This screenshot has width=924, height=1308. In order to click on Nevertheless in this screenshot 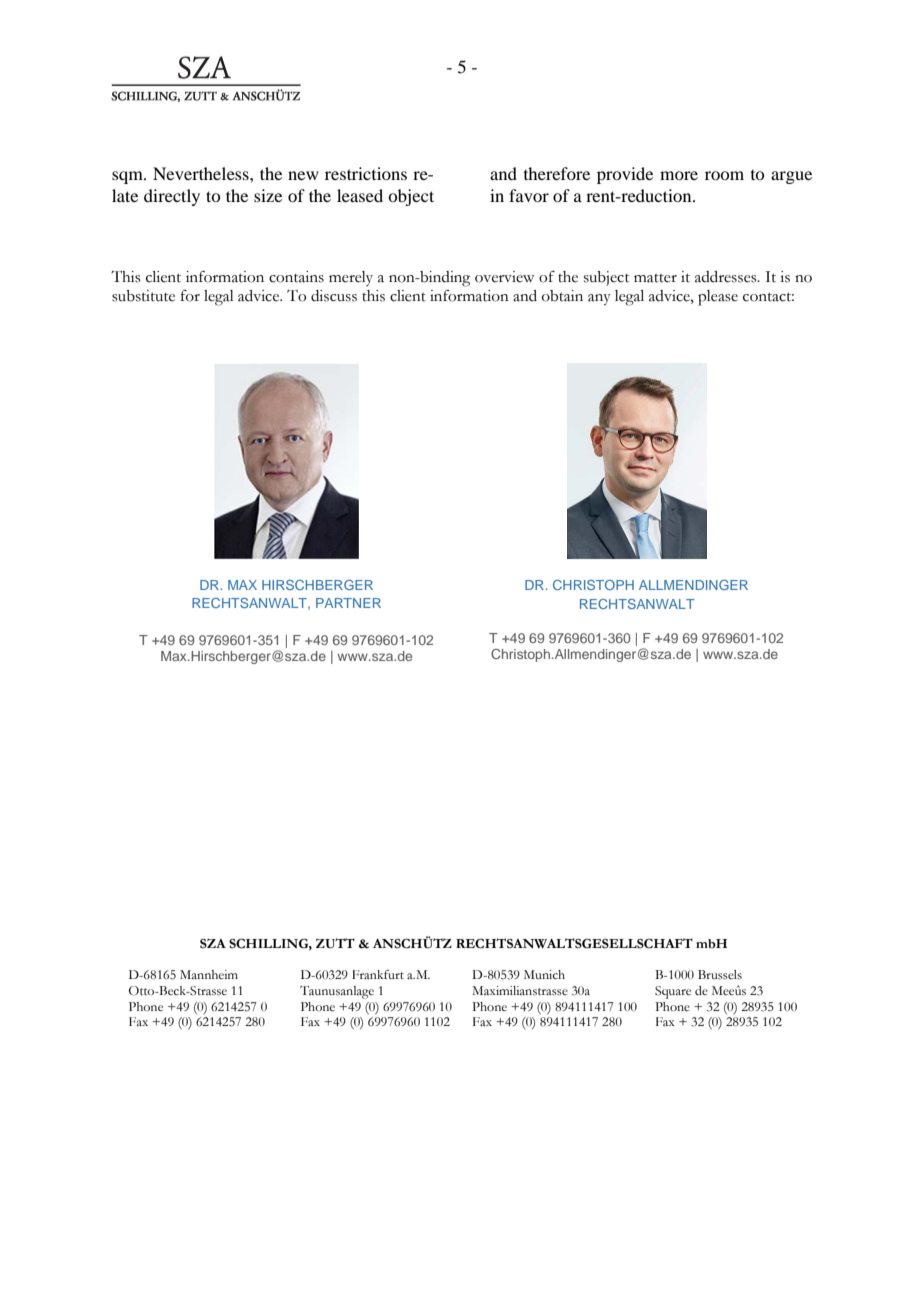, I will do `click(202, 173)`.
